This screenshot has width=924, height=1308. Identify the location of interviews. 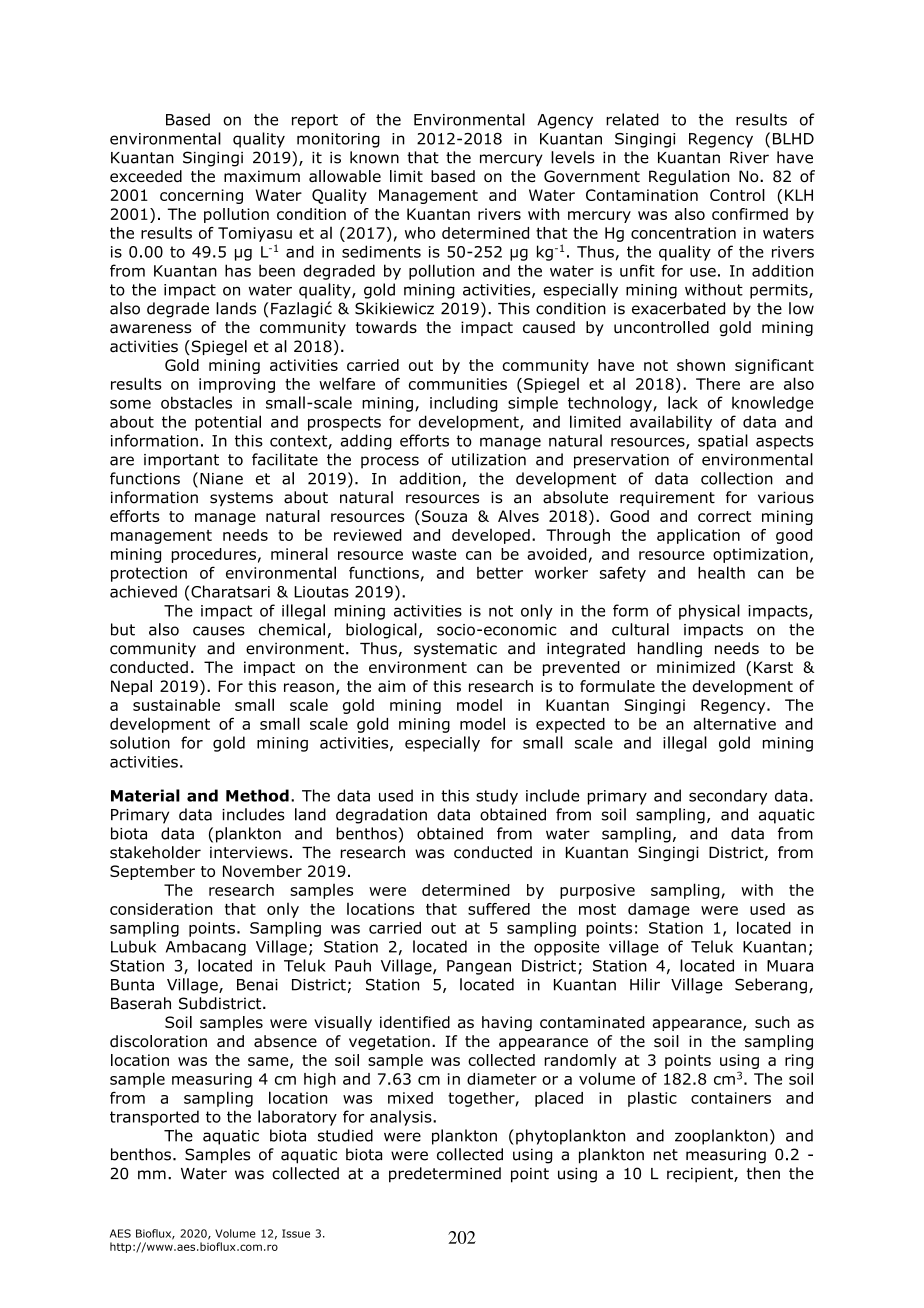
(249, 852).
